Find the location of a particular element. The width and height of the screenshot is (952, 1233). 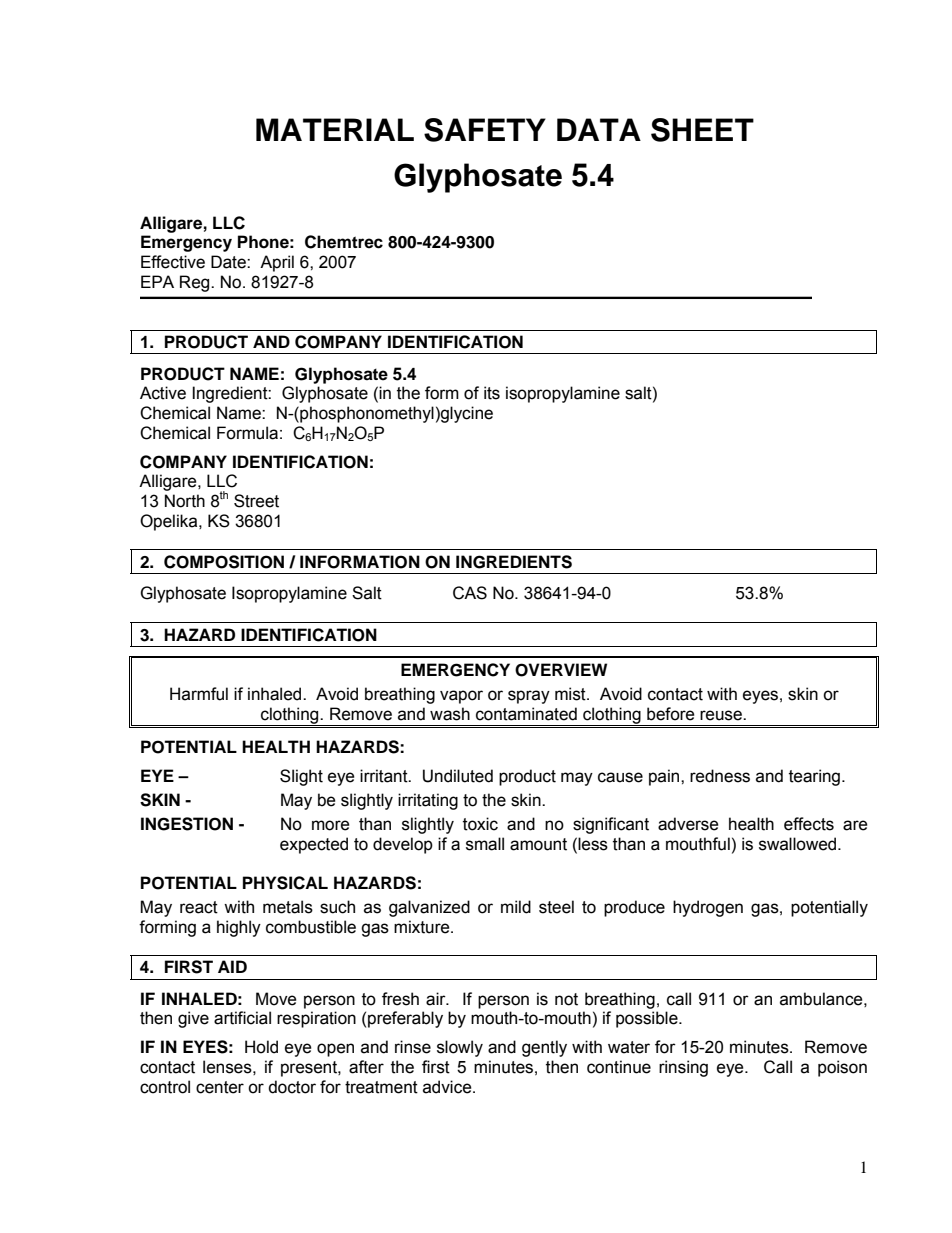

Hold is located at coordinates (261, 1047).
